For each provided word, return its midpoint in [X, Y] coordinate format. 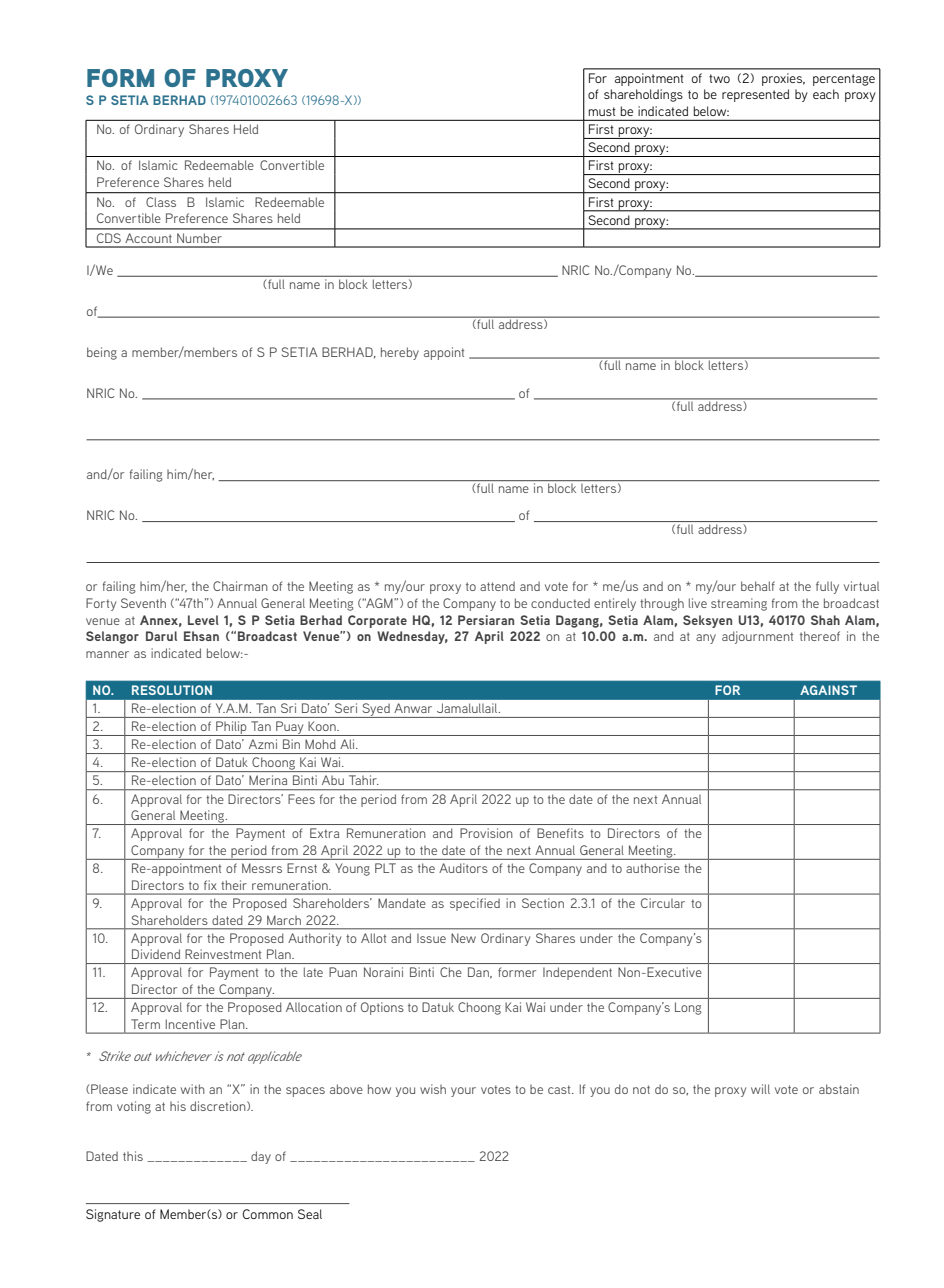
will [760, 1089]
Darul [161, 636]
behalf [758, 586]
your [463, 1092]
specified [475, 904]
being [102, 353]
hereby [400, 353]
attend [497, 586]
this [133, 1156]
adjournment [757, 637]
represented [755, 95]
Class [161, 202]
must [602, 111]
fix [210, 885]
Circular [663, 903]
